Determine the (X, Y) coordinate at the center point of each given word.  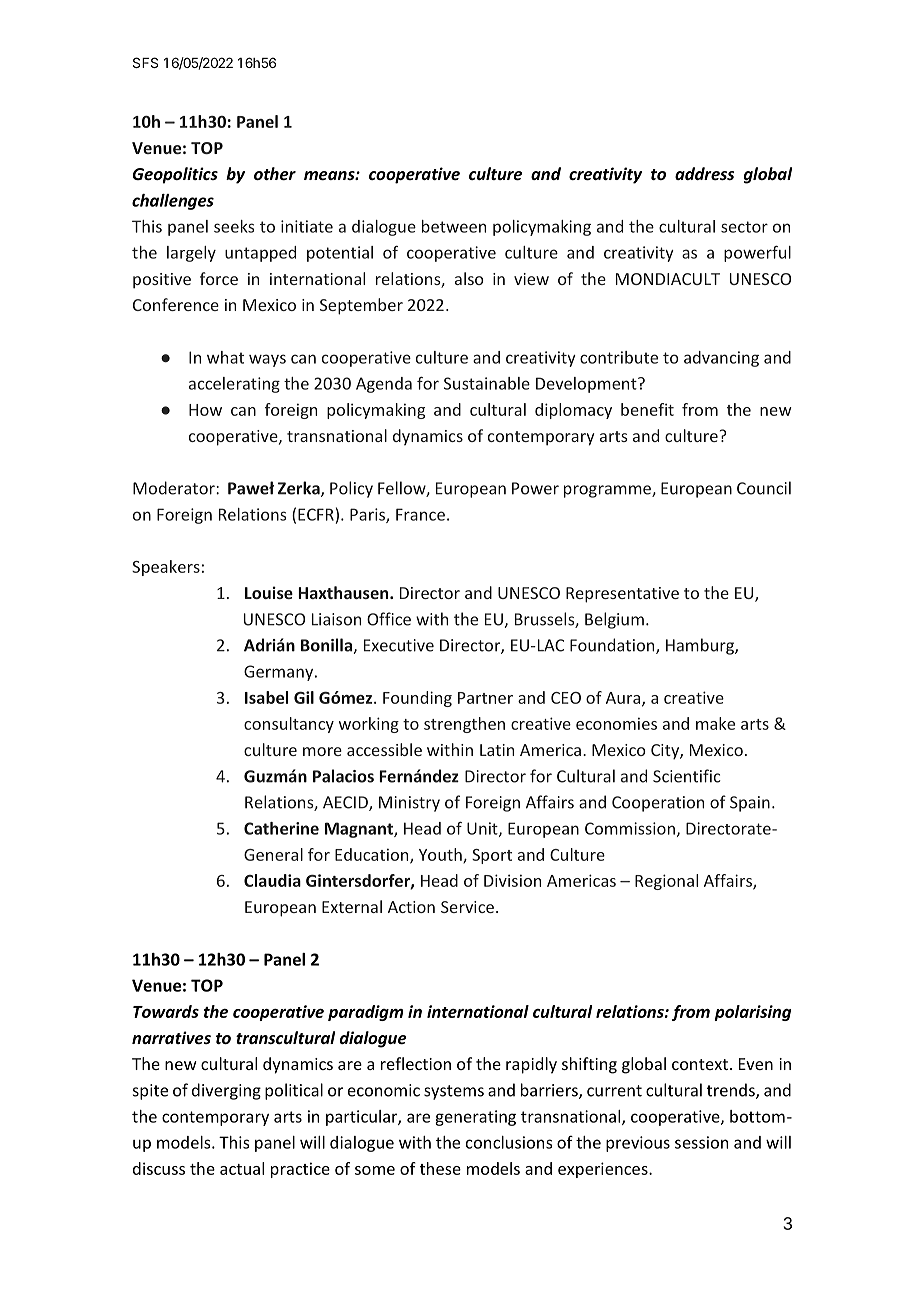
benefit (647, 409)
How (205, 410)
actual (242, 1168)
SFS (145, 62)
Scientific (687, 776)
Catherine (281, 828)
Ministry (409, 804)
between (454, 226)
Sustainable (487, 383)
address (705, 173)
